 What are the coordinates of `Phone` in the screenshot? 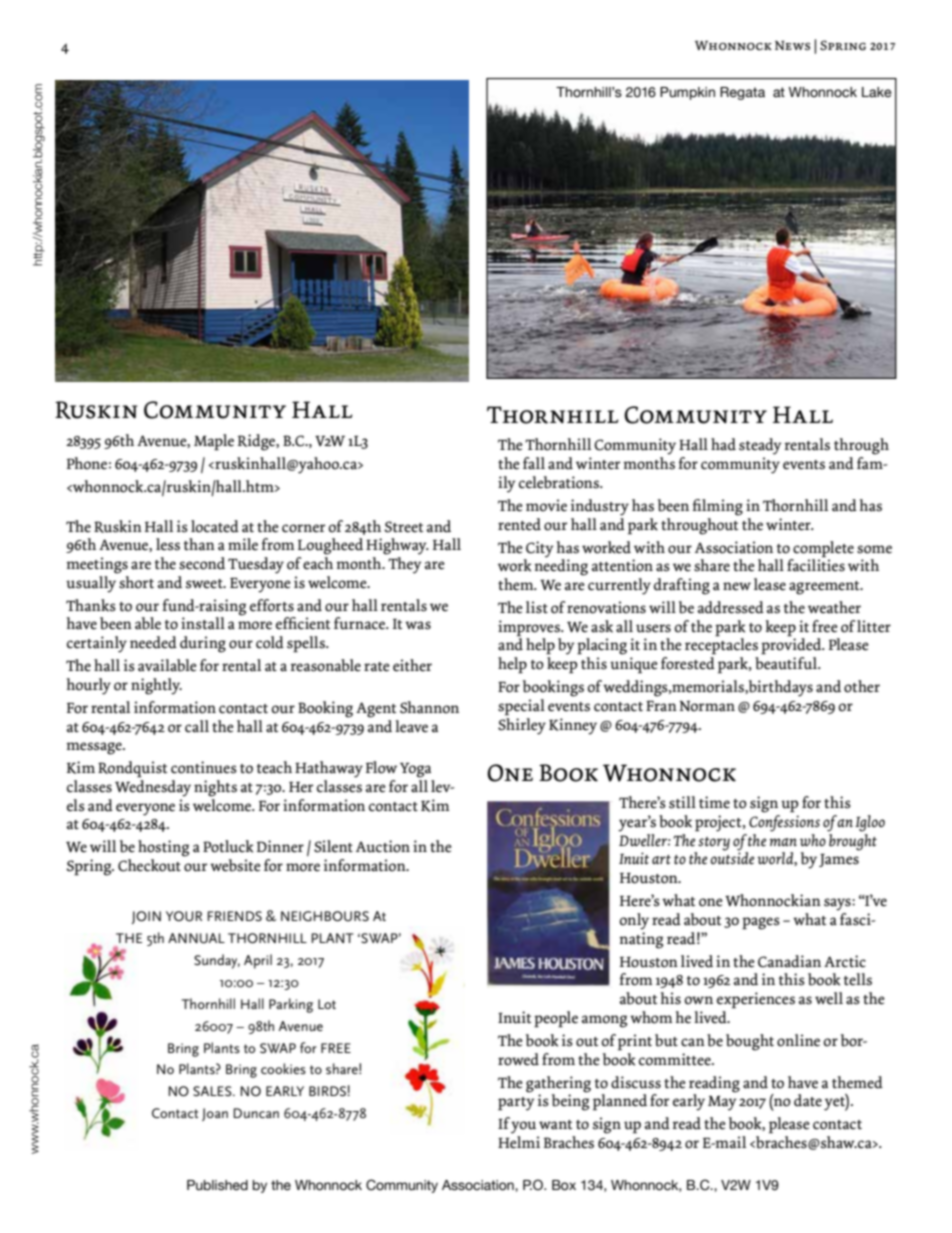 It's located at (87, 463).
